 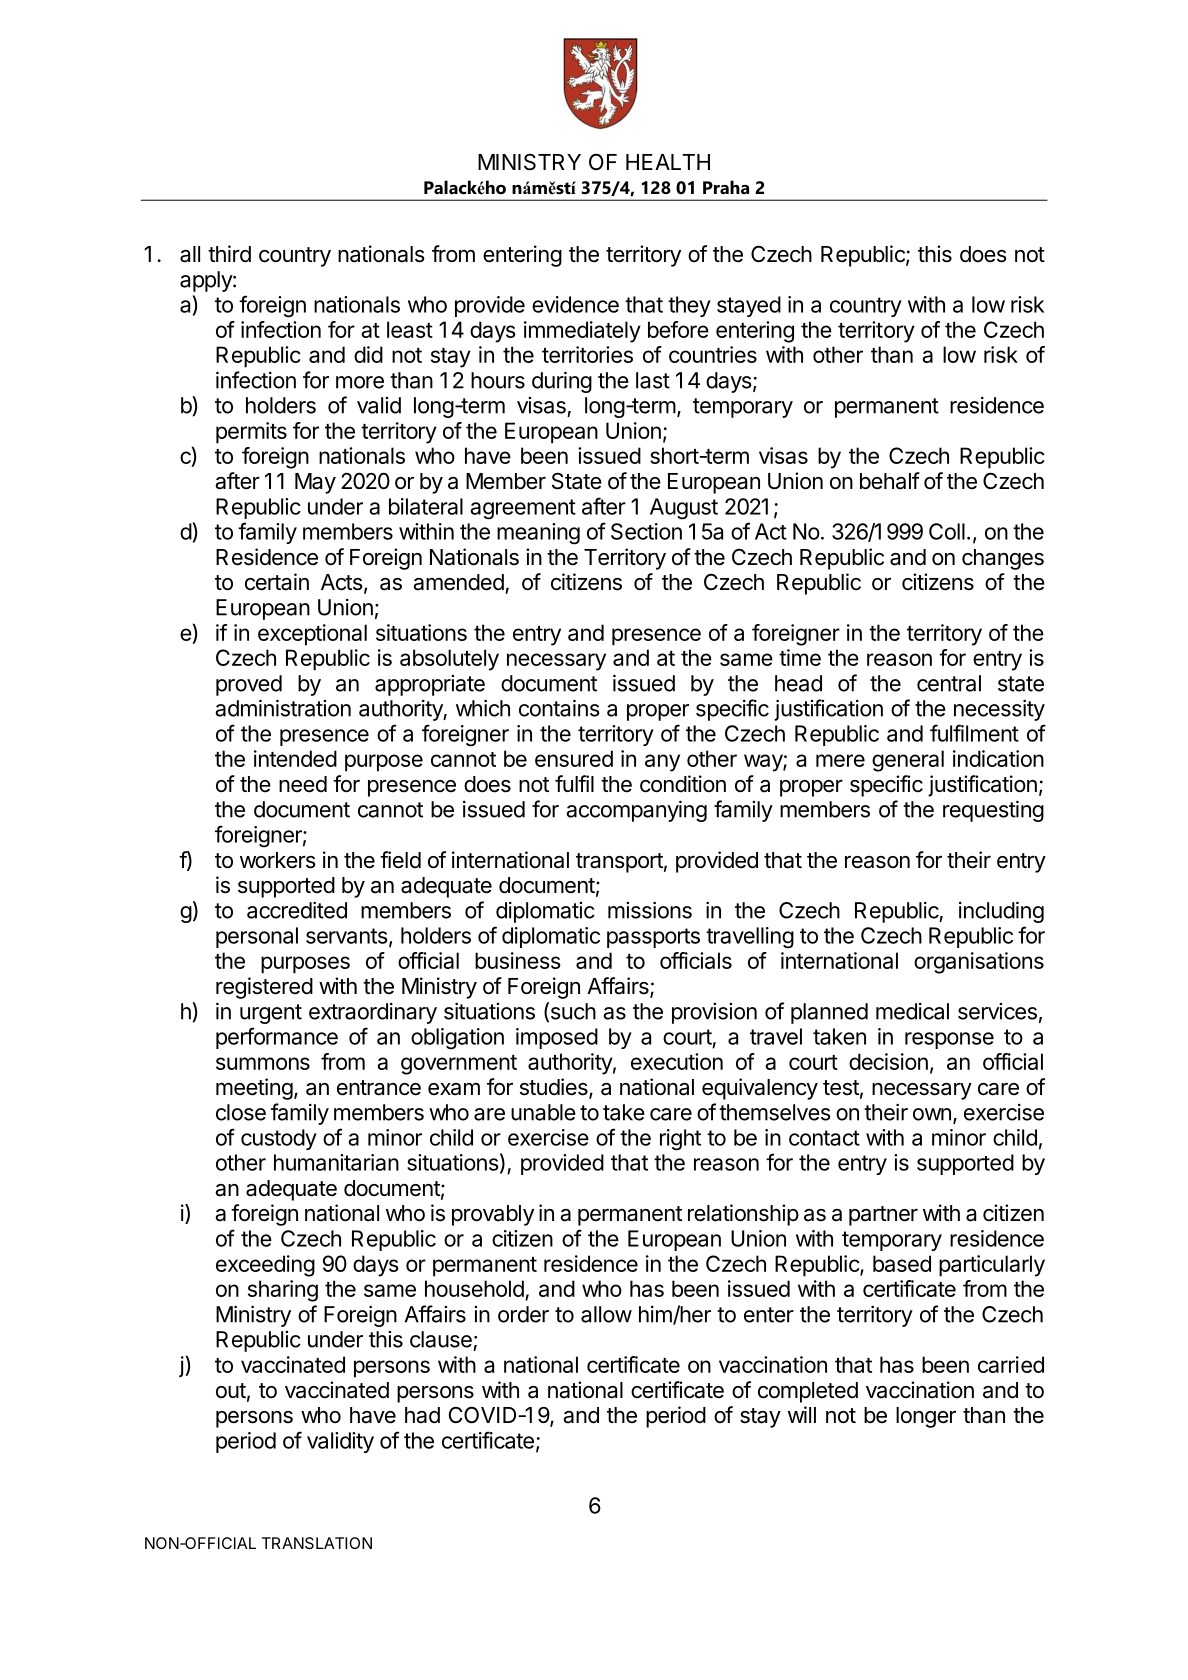 What do you see at coordinates (317, 1543) in the screenshot?
I see `TRANSLATION` at bounding box center [317, 1543].
